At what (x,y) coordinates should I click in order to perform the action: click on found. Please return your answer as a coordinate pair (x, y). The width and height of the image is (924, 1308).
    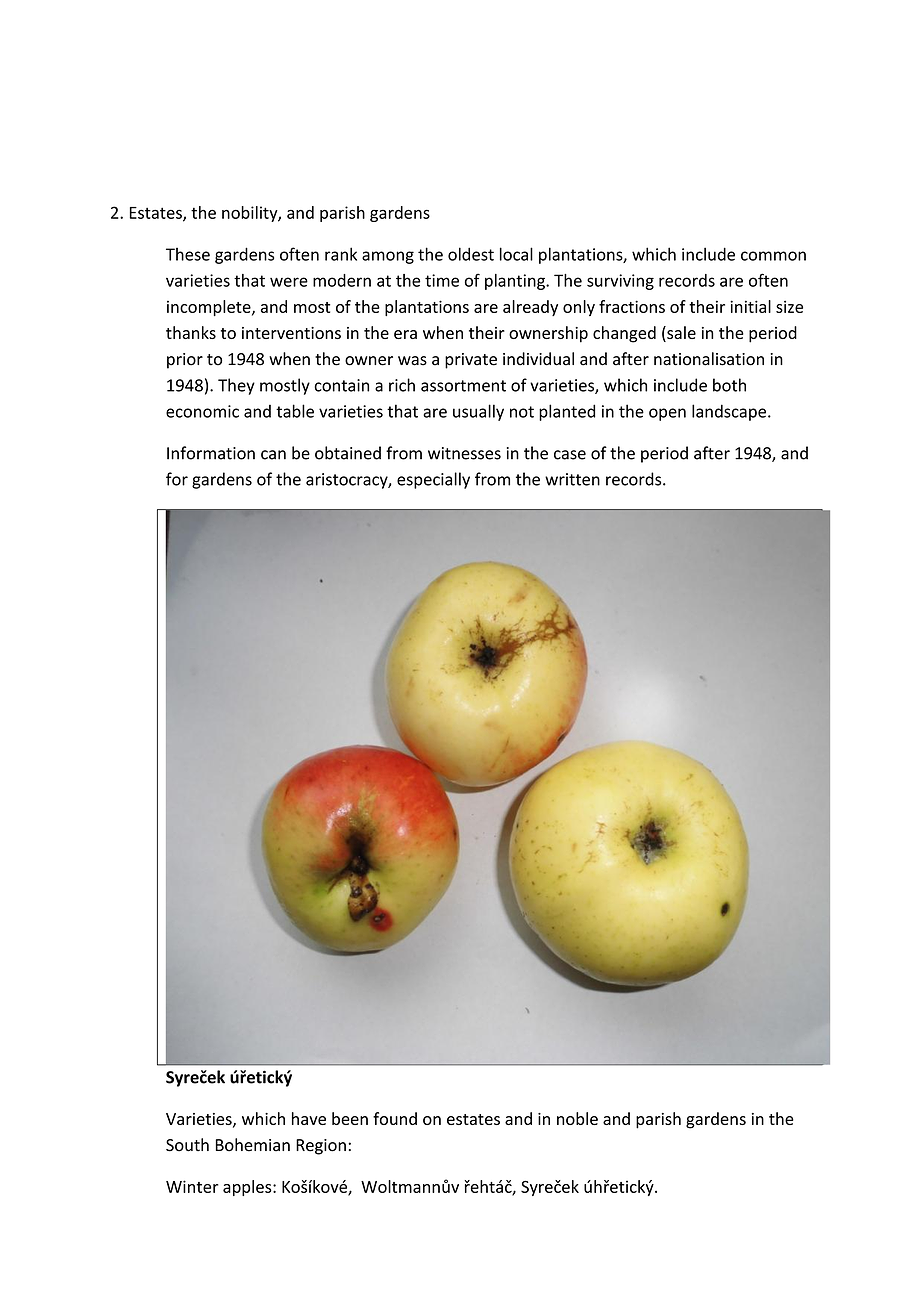
    Looking at the image, I should click on (395, 1118).
